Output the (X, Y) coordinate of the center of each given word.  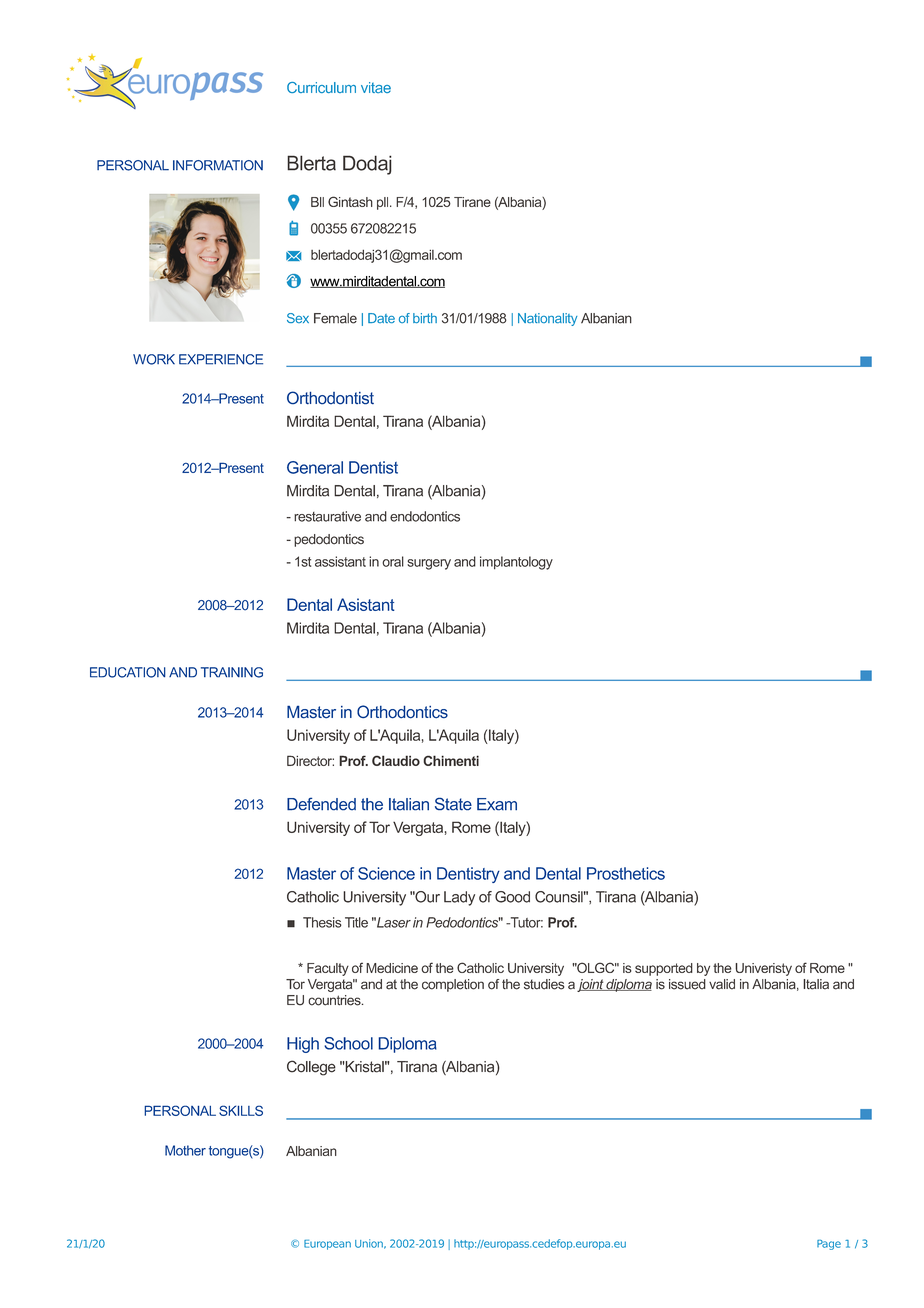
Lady (459, 898)
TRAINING (232, 672)
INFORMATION (218, 165)
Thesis (322, 922)
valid (722, 984)
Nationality (548, 319)
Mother (185, 1150)
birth (425, 318)
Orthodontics (402, 712)
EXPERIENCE (221, 359)
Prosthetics (626, 873)
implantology (516, 563)
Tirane (472, 202)
